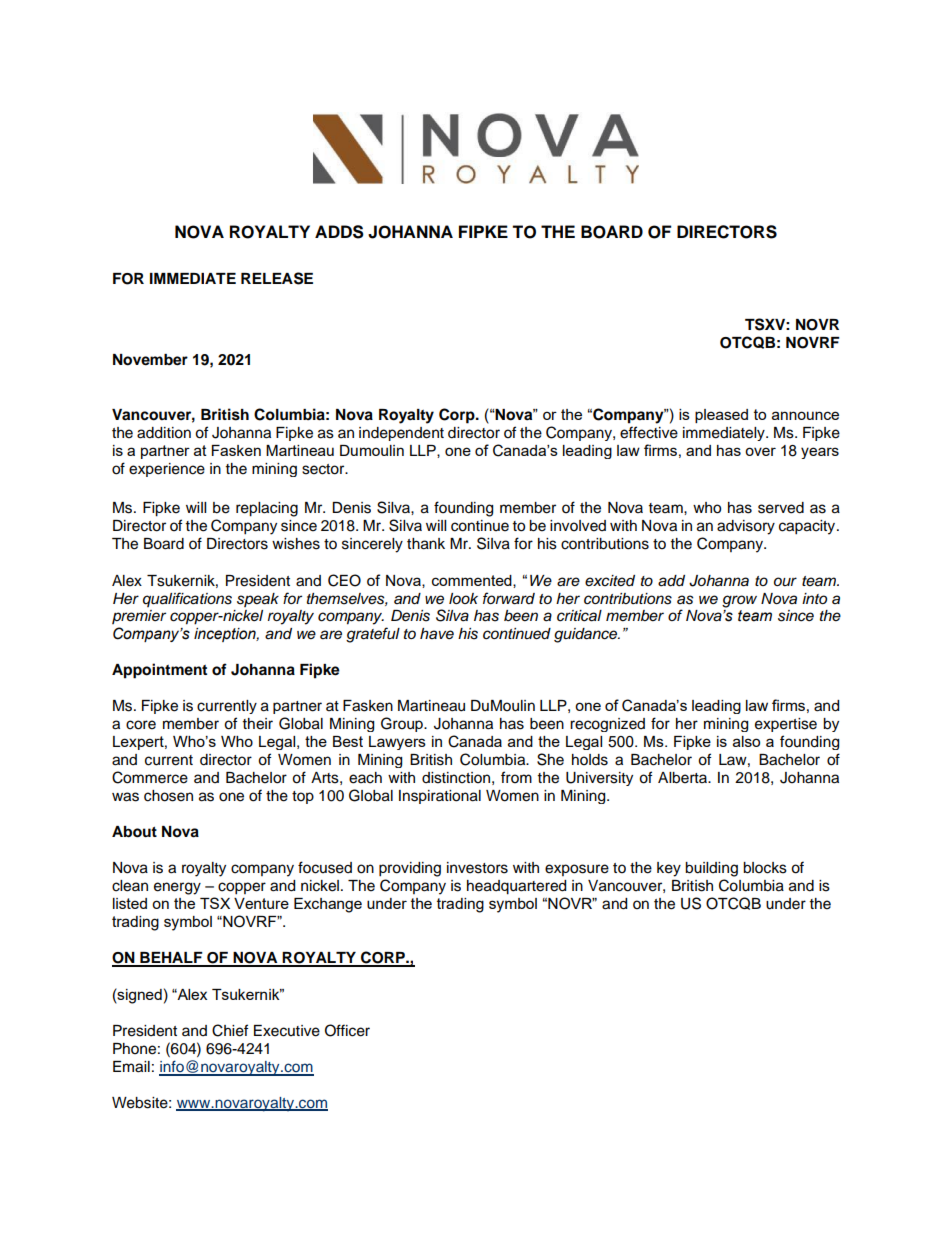 The width and height of the screenshot is (952, 1233). I want to click on pleased, so click(721, 416).
